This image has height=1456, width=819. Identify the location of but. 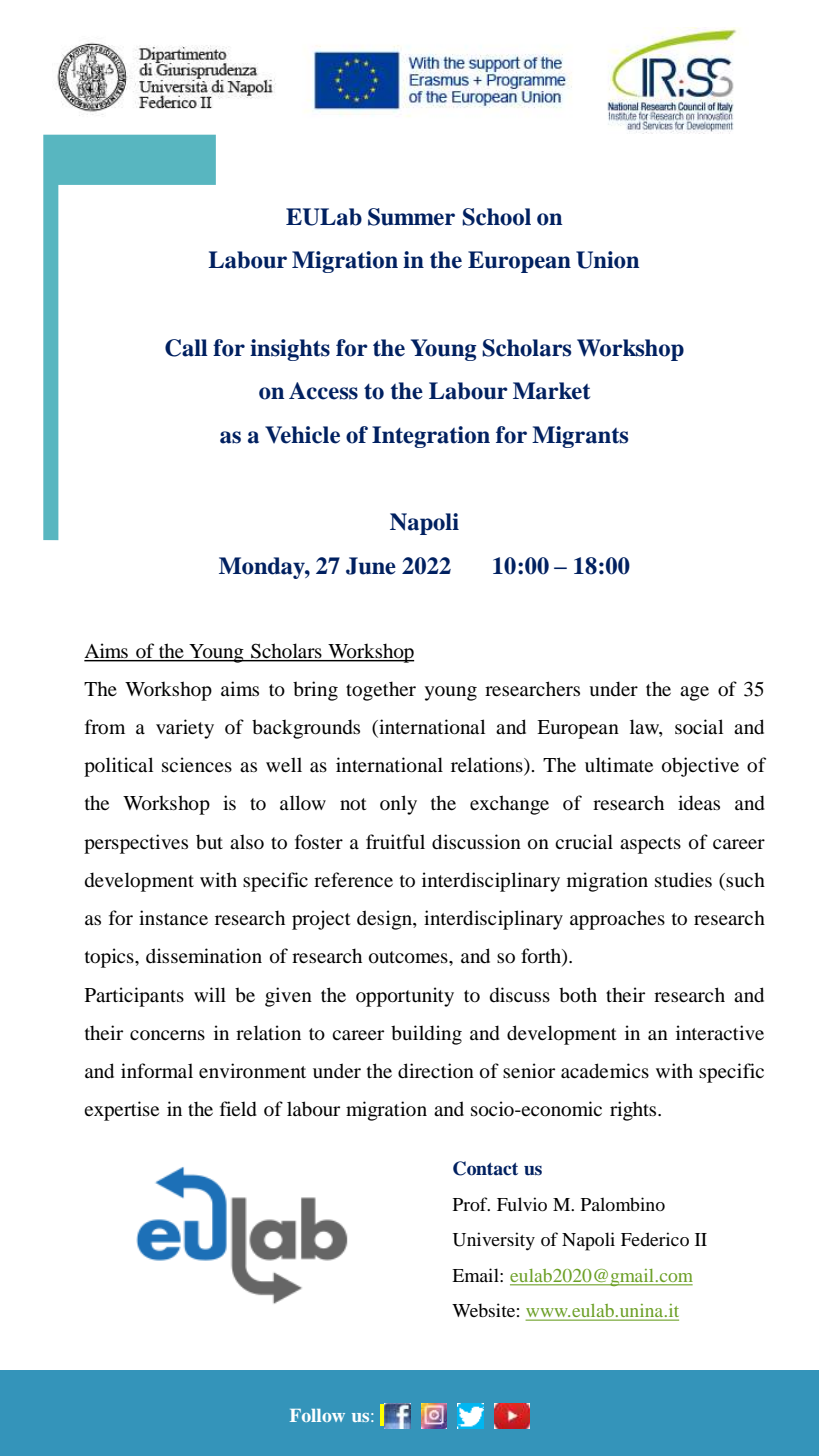
(209, 842).
